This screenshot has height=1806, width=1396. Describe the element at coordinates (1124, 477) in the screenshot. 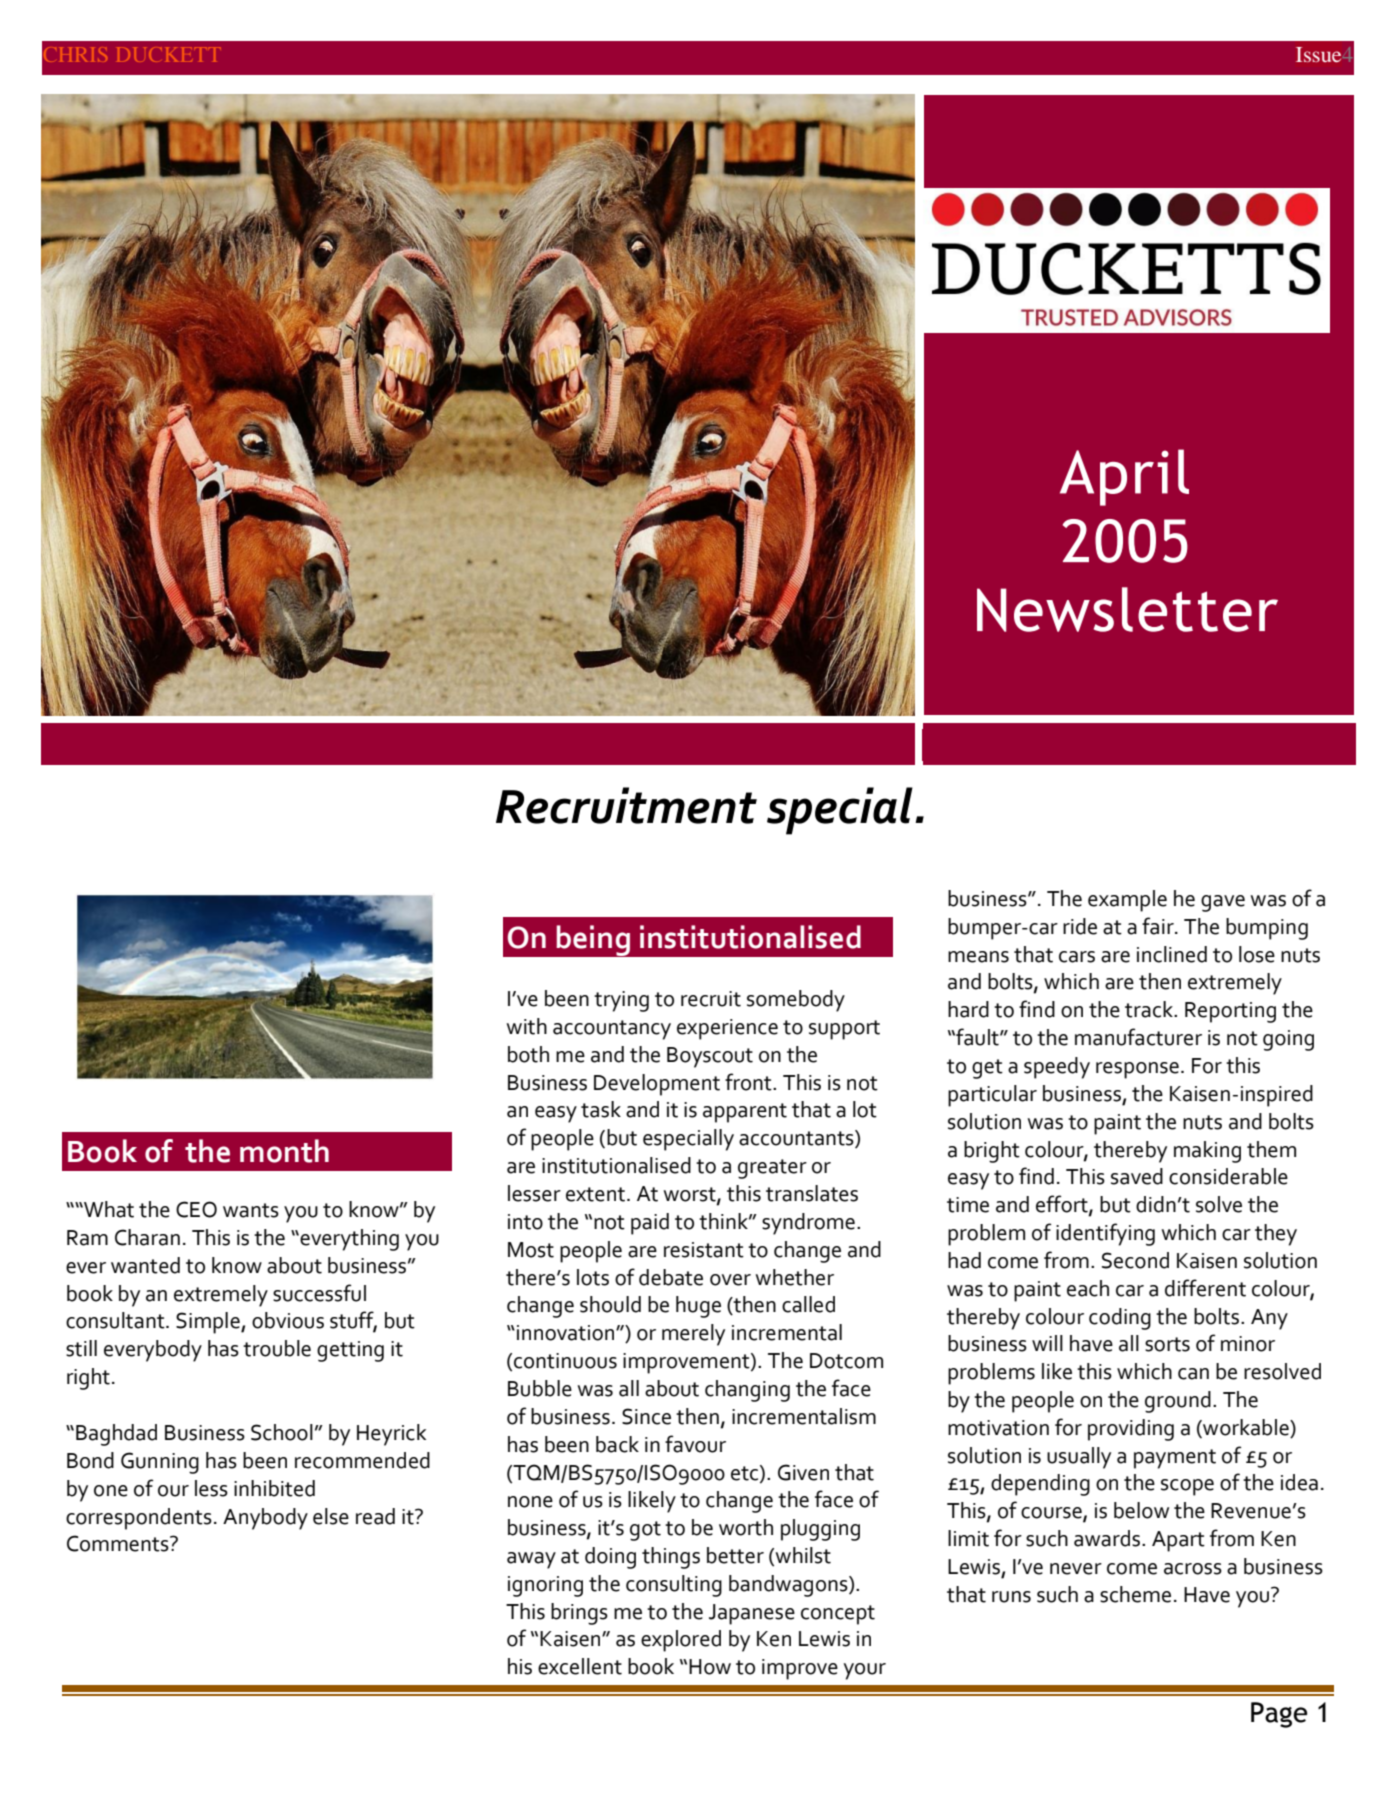

I see `April` at that location.
